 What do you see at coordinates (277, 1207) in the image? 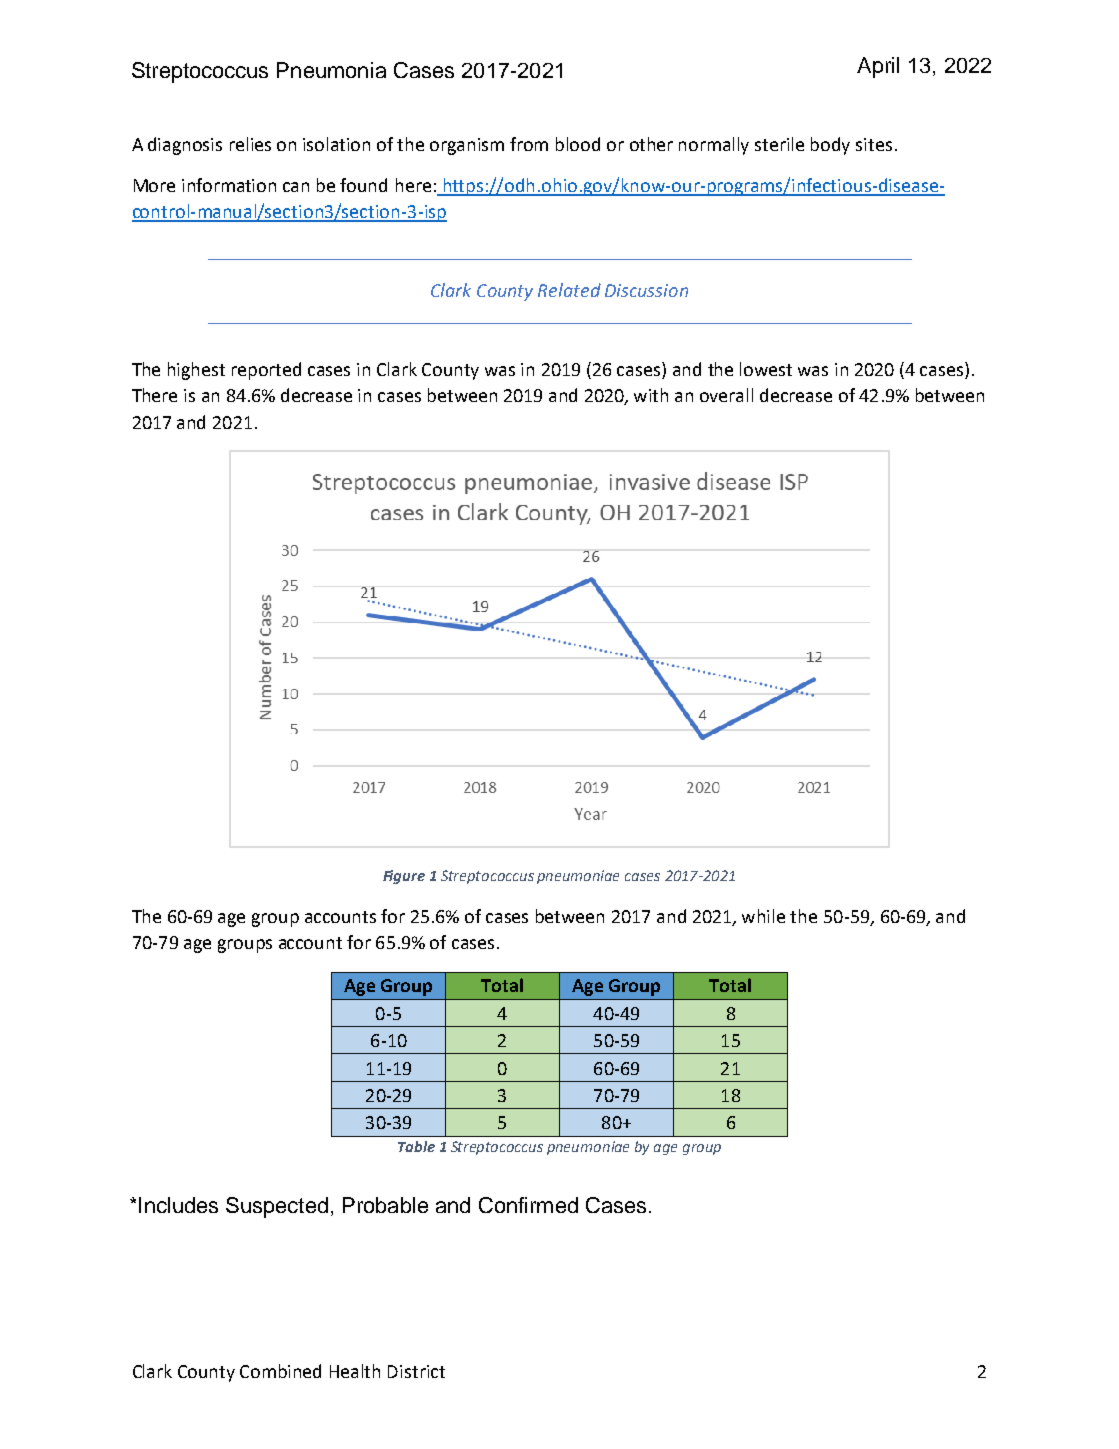
I see `Suspected` at bounding box center [277, 1207].
